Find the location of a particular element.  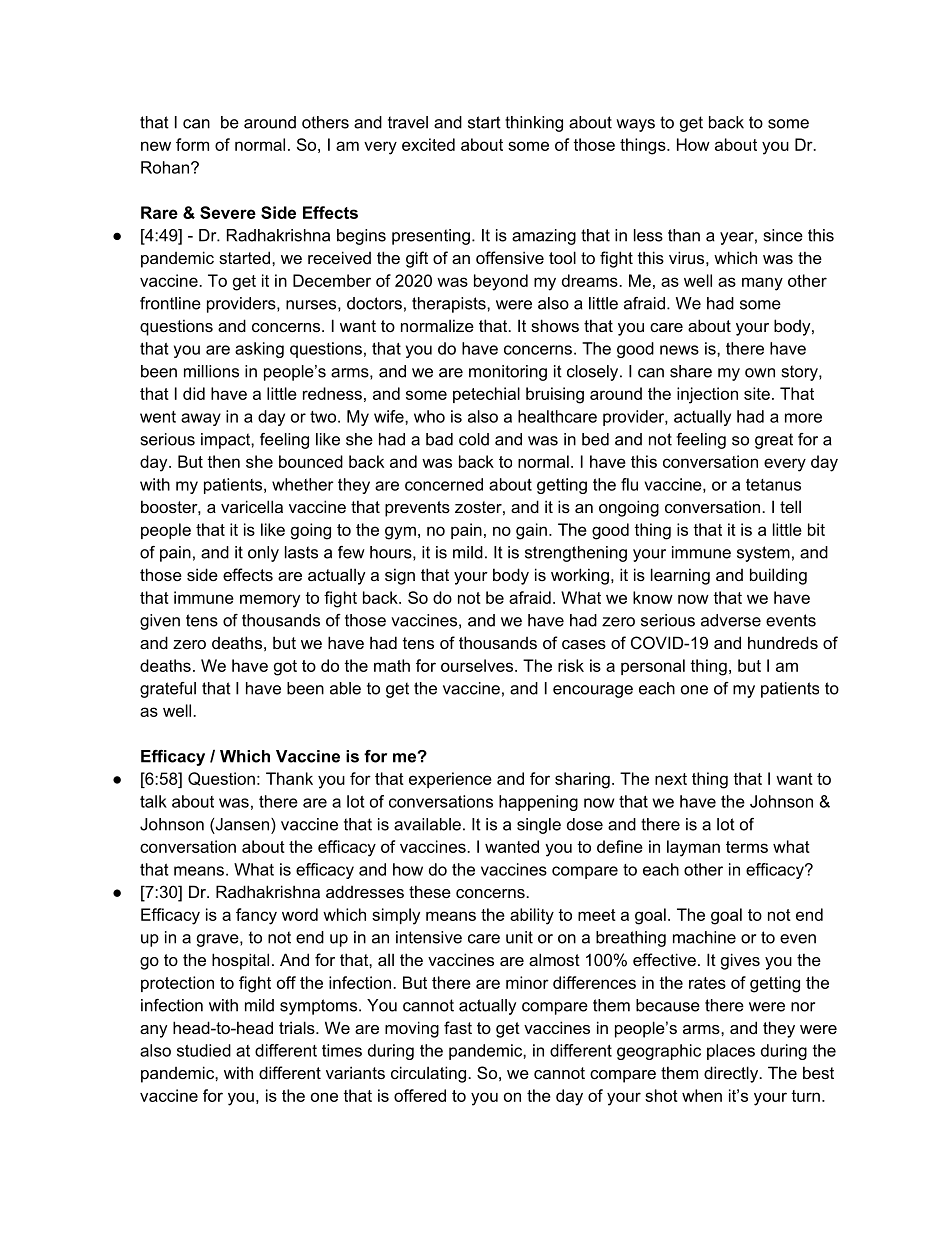

excited is located at coordinates (428, 144).
